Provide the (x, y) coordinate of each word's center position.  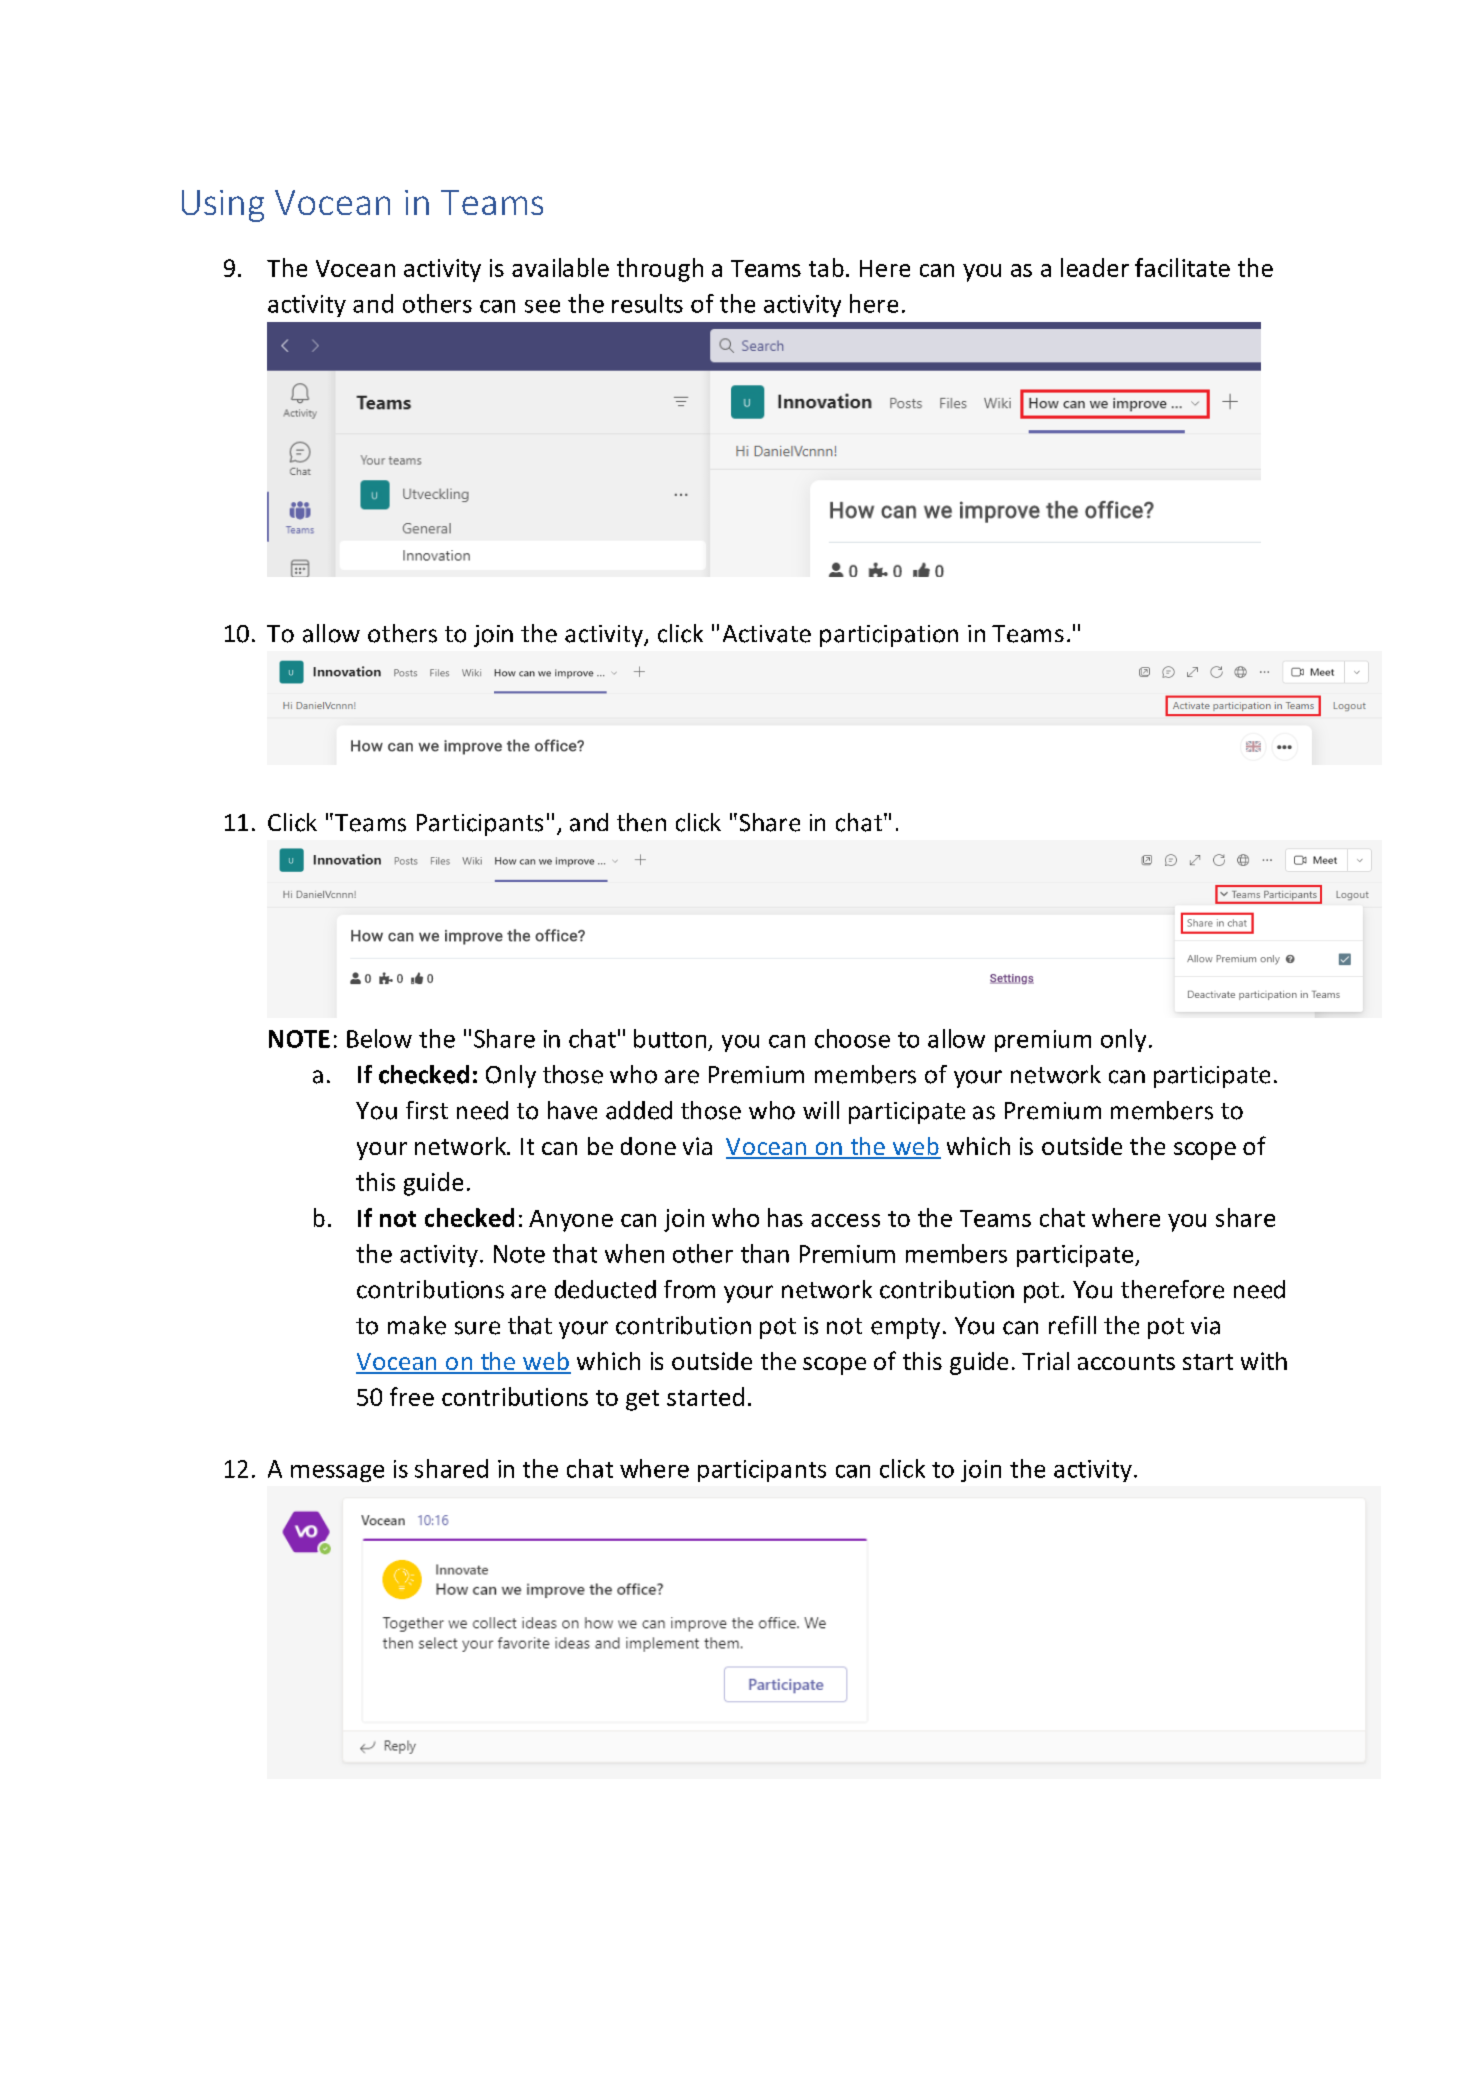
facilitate (1182, 267)
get (642, 1400)
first (427, 1110)
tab (826, 267)
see (542, 306)
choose (852, 1038)
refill (1072, 1325)
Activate (767, 634)
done (648, 1146)
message (337, 1473)
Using (223, 206)
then (641, 822)
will (821, 1110)
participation (889, 636)
